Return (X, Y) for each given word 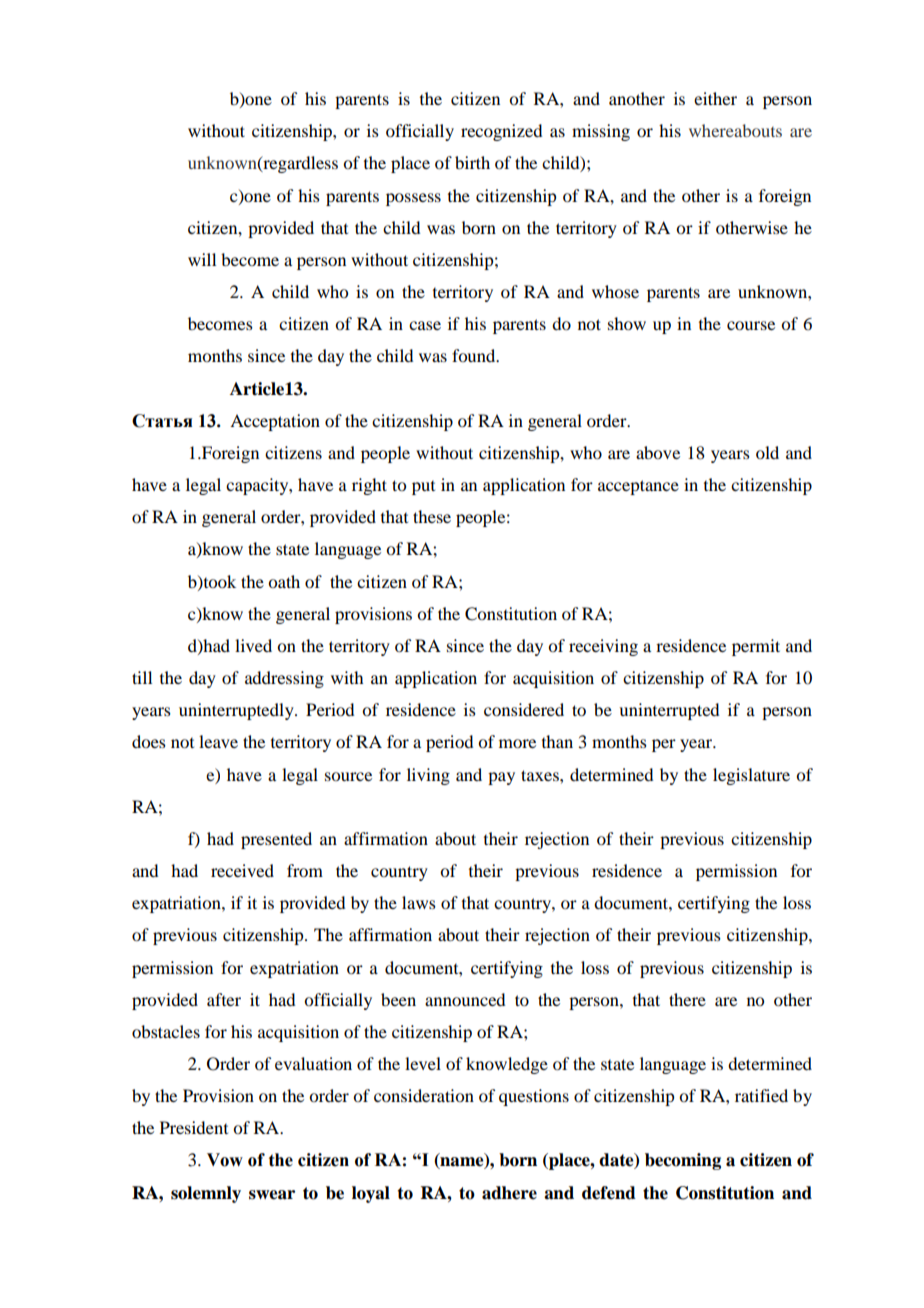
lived (253, 645)
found (475, 355)
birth (472, 162)
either (715, 98)
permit (756, 647)
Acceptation (275, 422)
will (202, 259)
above (658, 452)
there (687, 999)
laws (419, 902)
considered (524, 709)
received (242, 870)
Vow (225, 1160)
